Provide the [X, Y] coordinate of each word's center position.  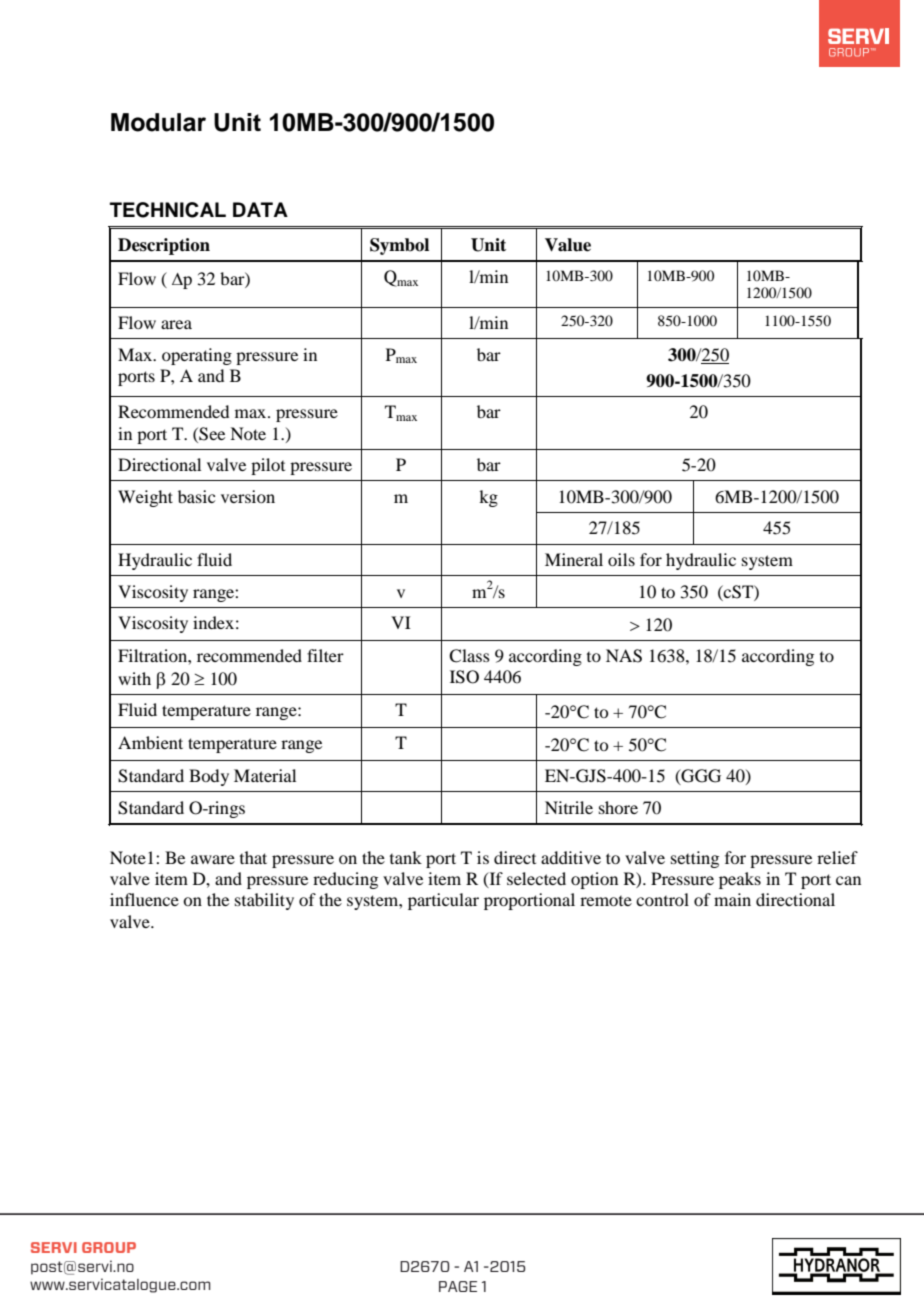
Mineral [574, 559]
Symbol [399, 246]
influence [144, 899]
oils [621, 559]
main [732, 899]
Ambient [150, 742]
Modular [158, 122]
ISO [464, 677]
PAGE [458, 1286]
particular [443, 901]
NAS [624, 656]
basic [196, 496]
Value [568, 245]
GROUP [109, 1247]
